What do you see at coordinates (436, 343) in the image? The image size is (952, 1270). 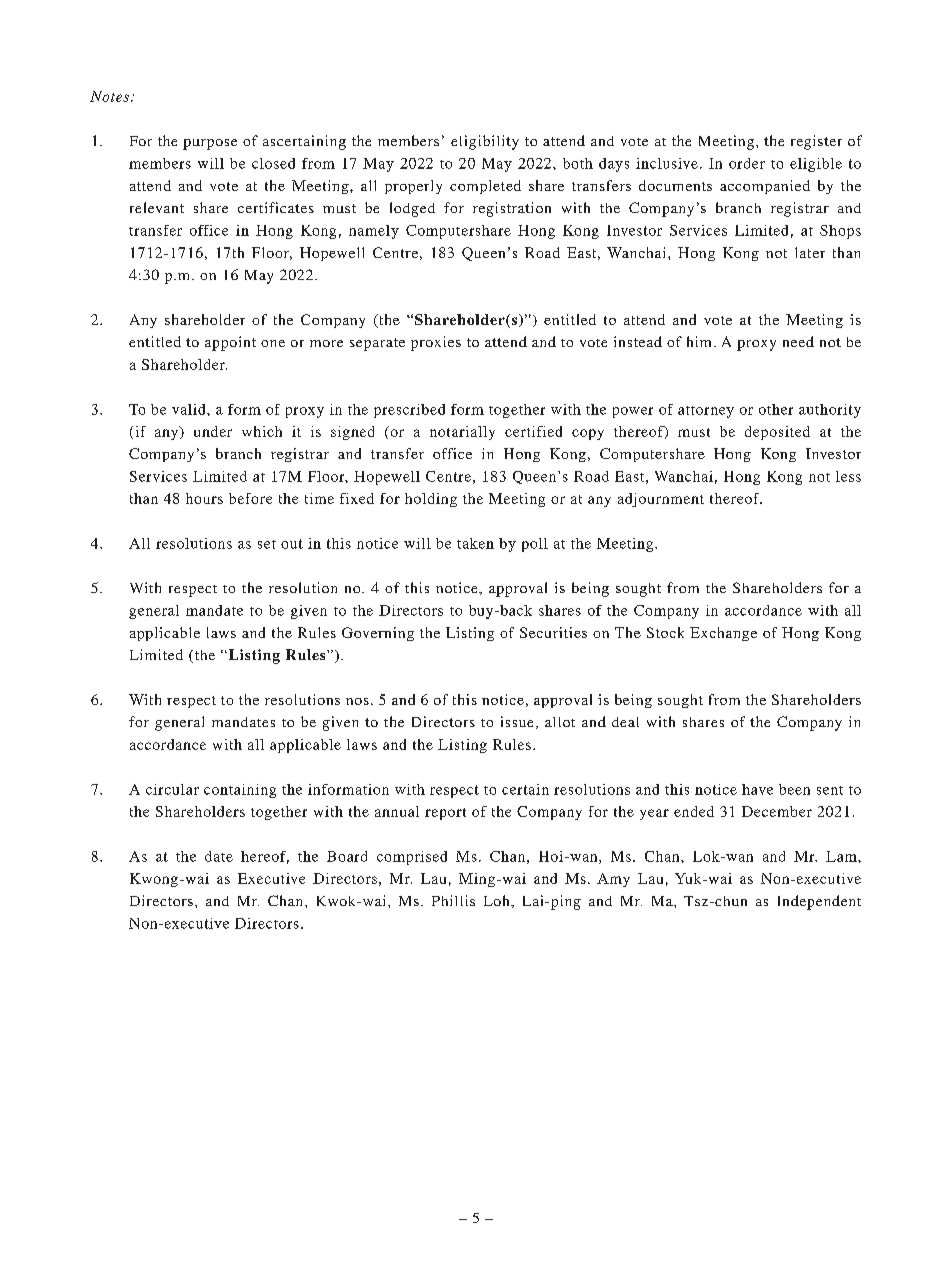 I see `proxies` at bounding box center [436, 343].
